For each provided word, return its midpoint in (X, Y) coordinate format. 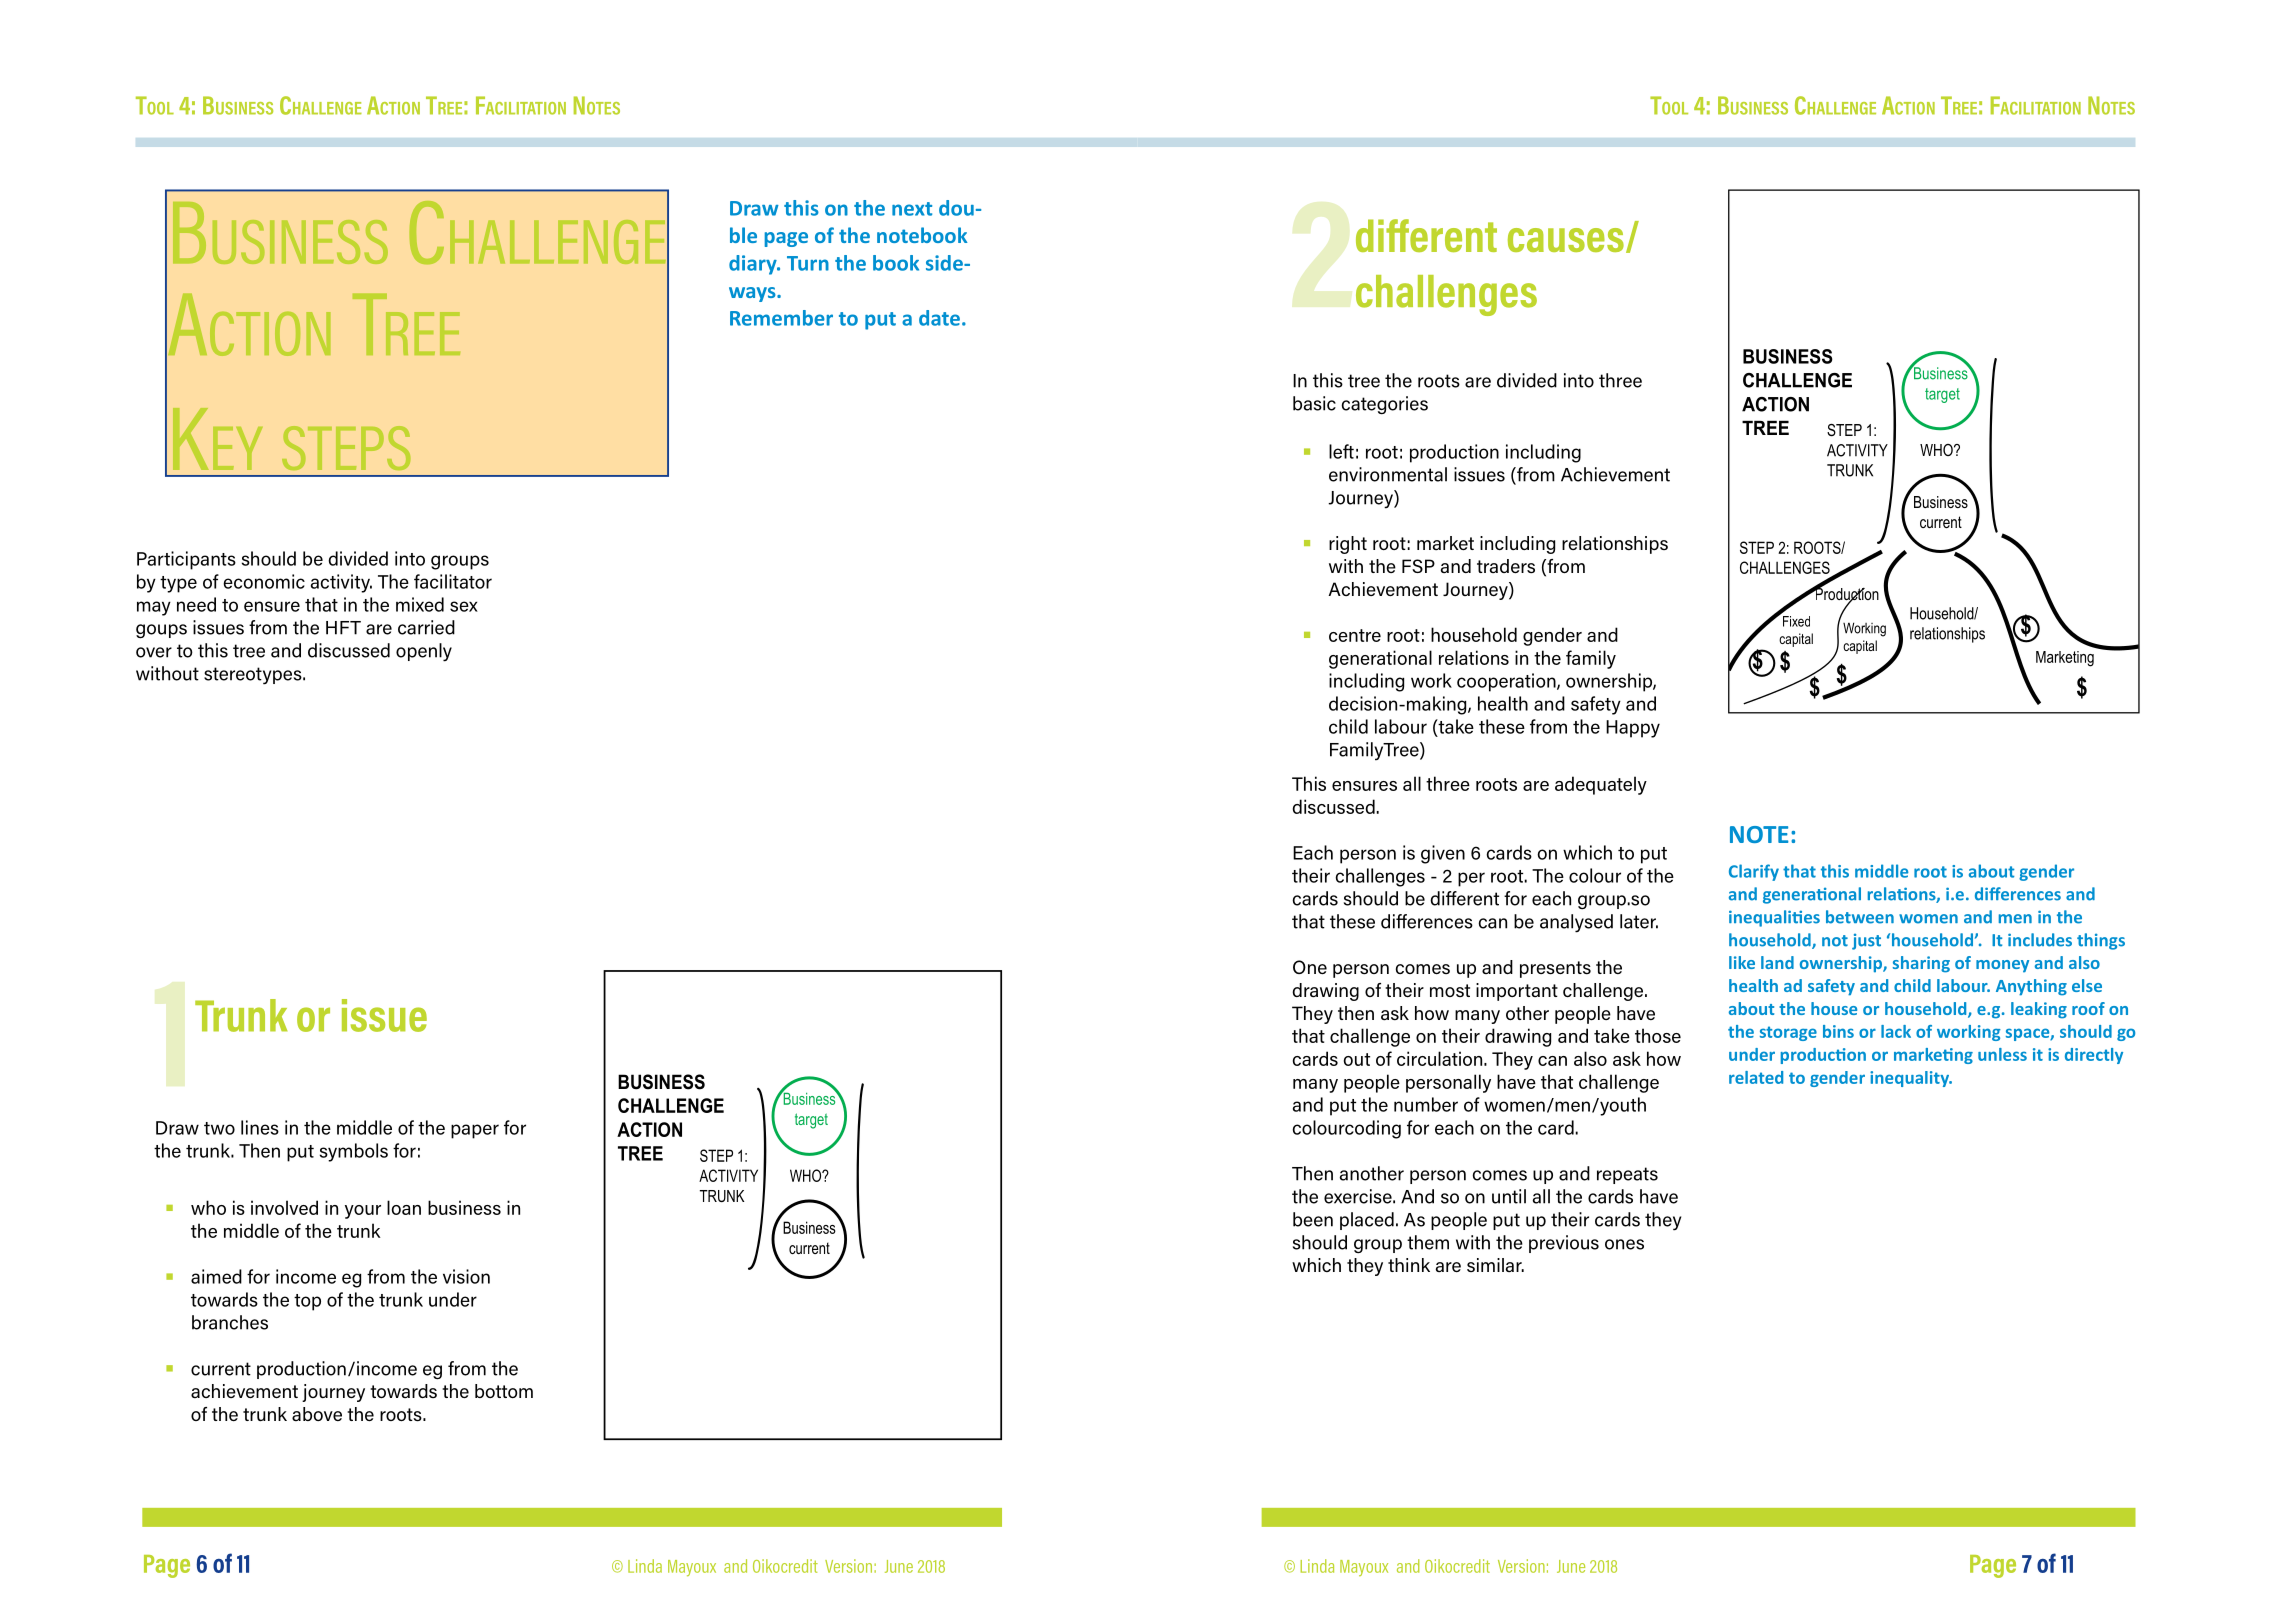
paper (475, 1131)
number (1426, 1104)
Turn (808, 263)
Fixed (1795, 620)
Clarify (1754, 872)
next (912, 209)
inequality (1910, 1079)
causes (1566, 240)
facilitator (453, 581)
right (1348, 545)
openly (424, 652)
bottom (504, 1391)
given (1443, 854)
